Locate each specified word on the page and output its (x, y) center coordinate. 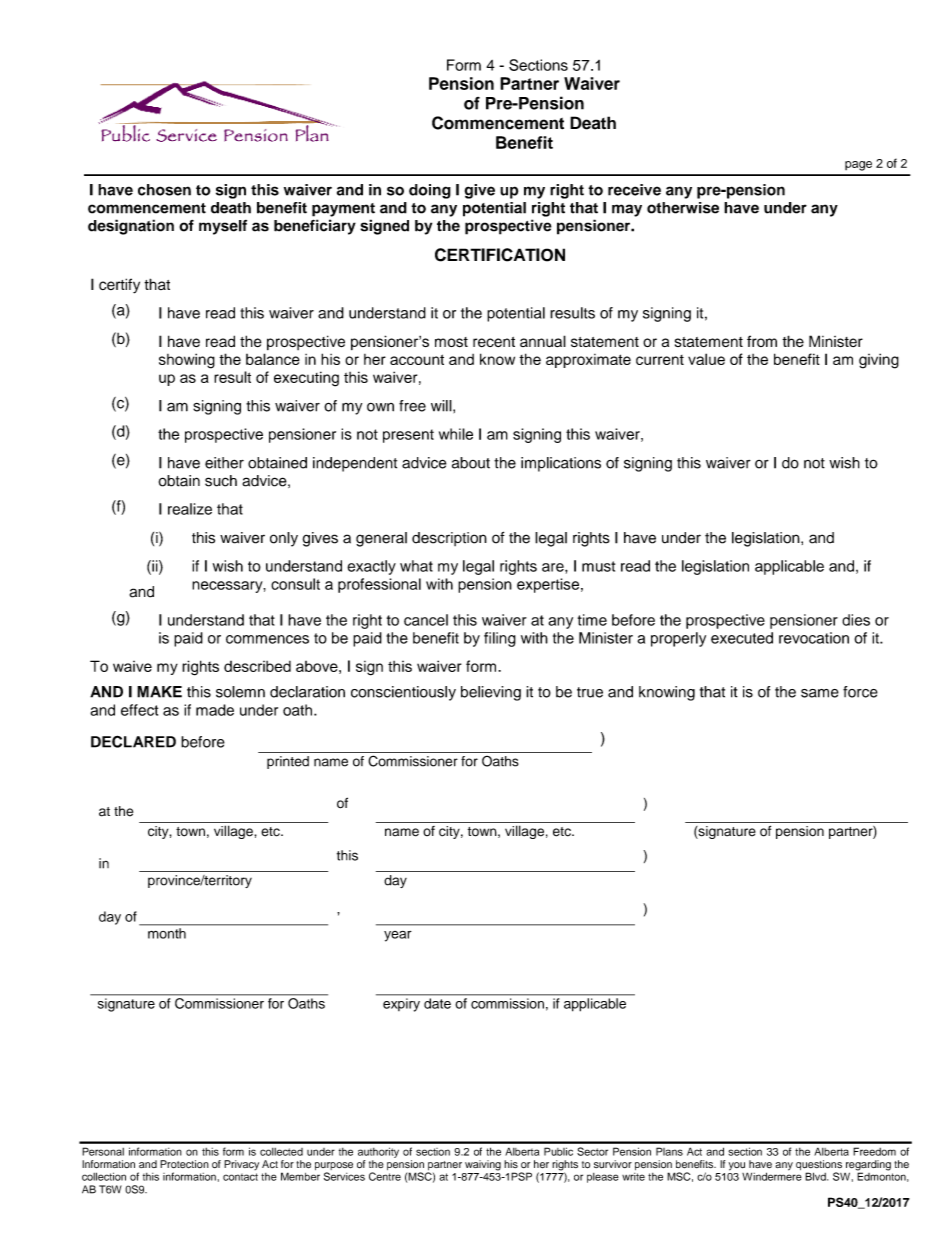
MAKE (159, 692)
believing (491, 693)
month (167, 933)
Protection (184, 1164)
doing (430, 191)
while (456, 434)
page (858, 166)
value (706, 359)
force (860, 692)
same (820, 693)
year (398, 936)
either (224, 463)
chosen (164, 190)
